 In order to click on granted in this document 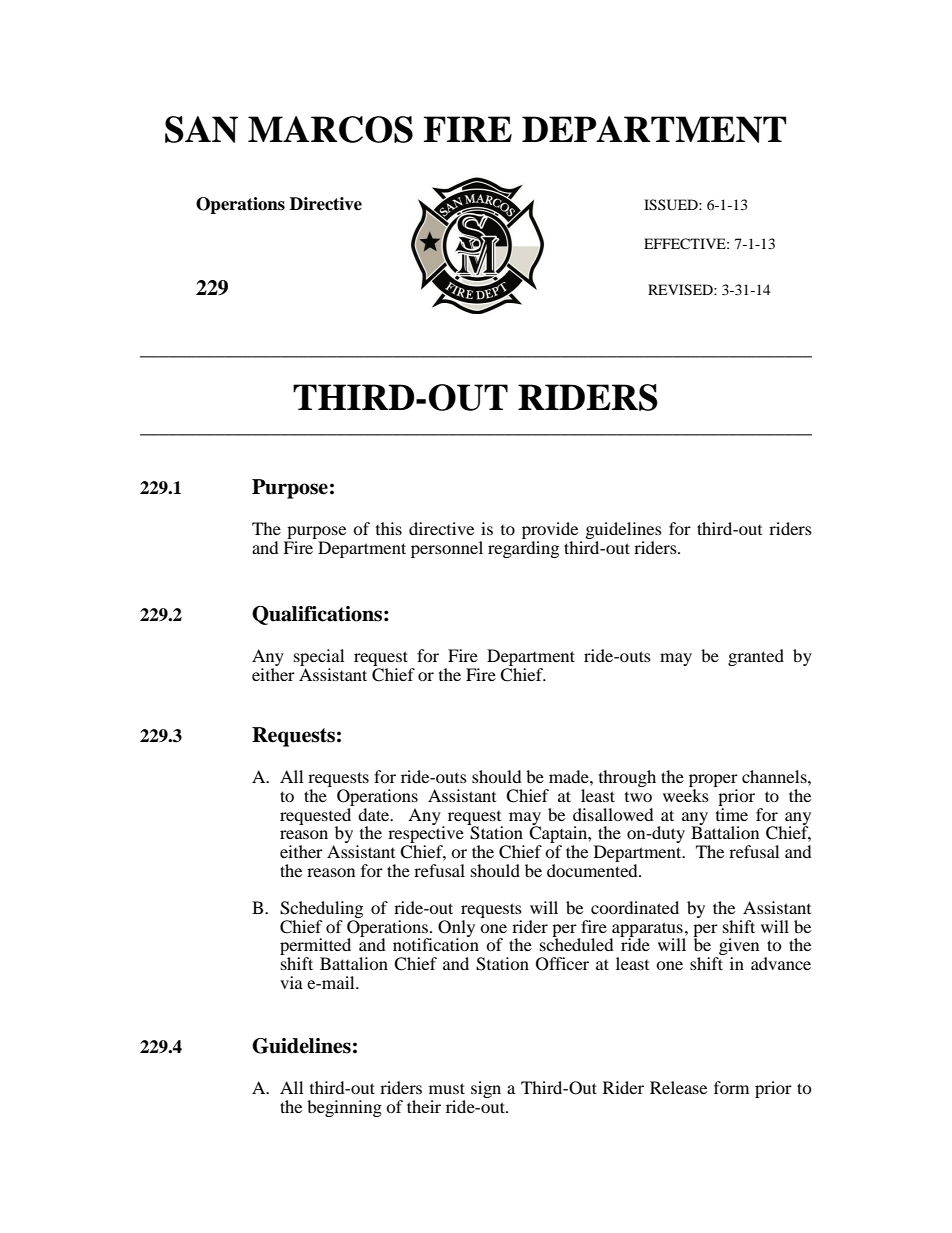, I will do `click(756, 657)`.
